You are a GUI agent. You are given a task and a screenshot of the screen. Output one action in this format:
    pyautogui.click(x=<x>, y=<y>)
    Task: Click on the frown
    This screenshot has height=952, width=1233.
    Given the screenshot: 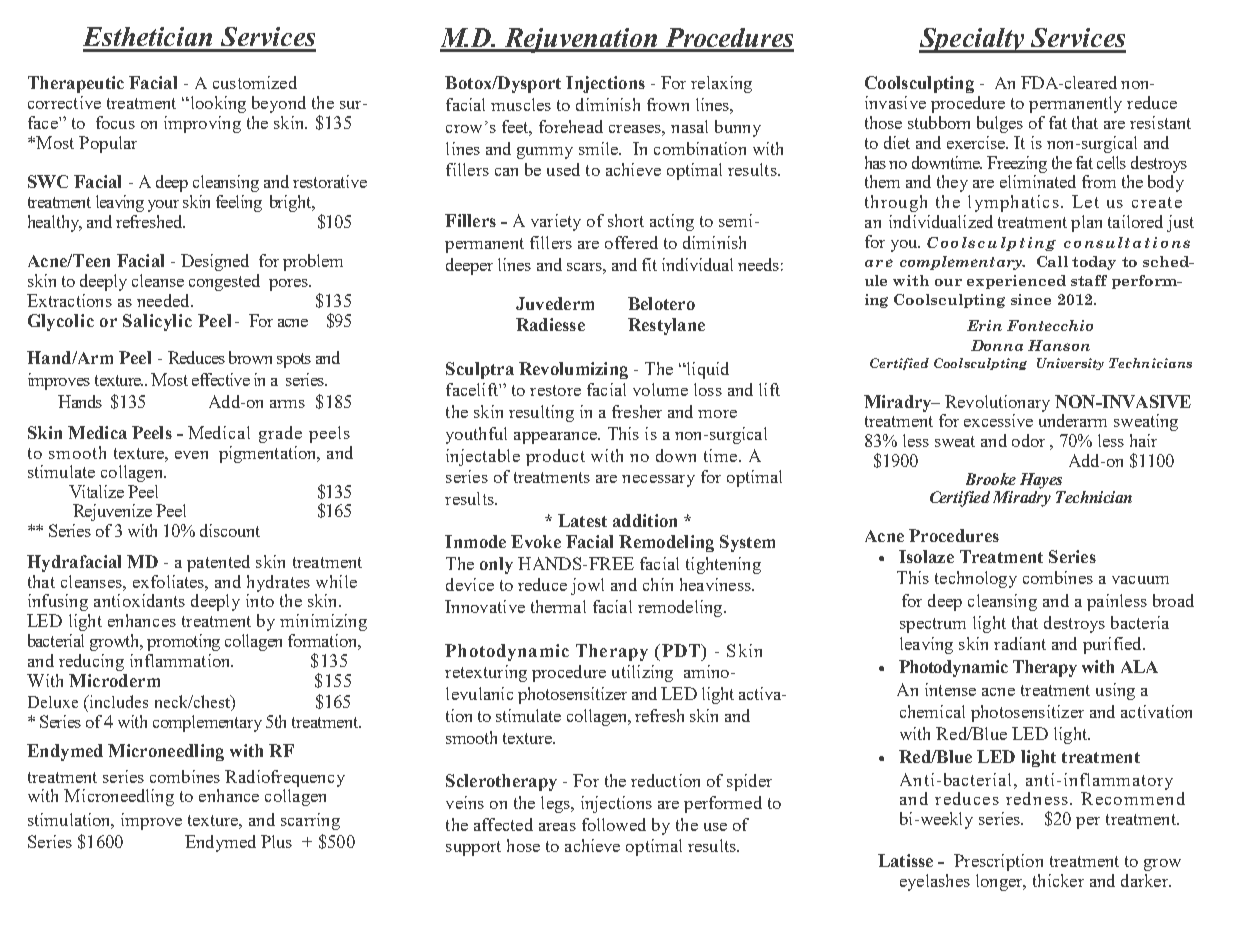 What is the action you would take?
    pyautogui.click(x=668, y=104)
